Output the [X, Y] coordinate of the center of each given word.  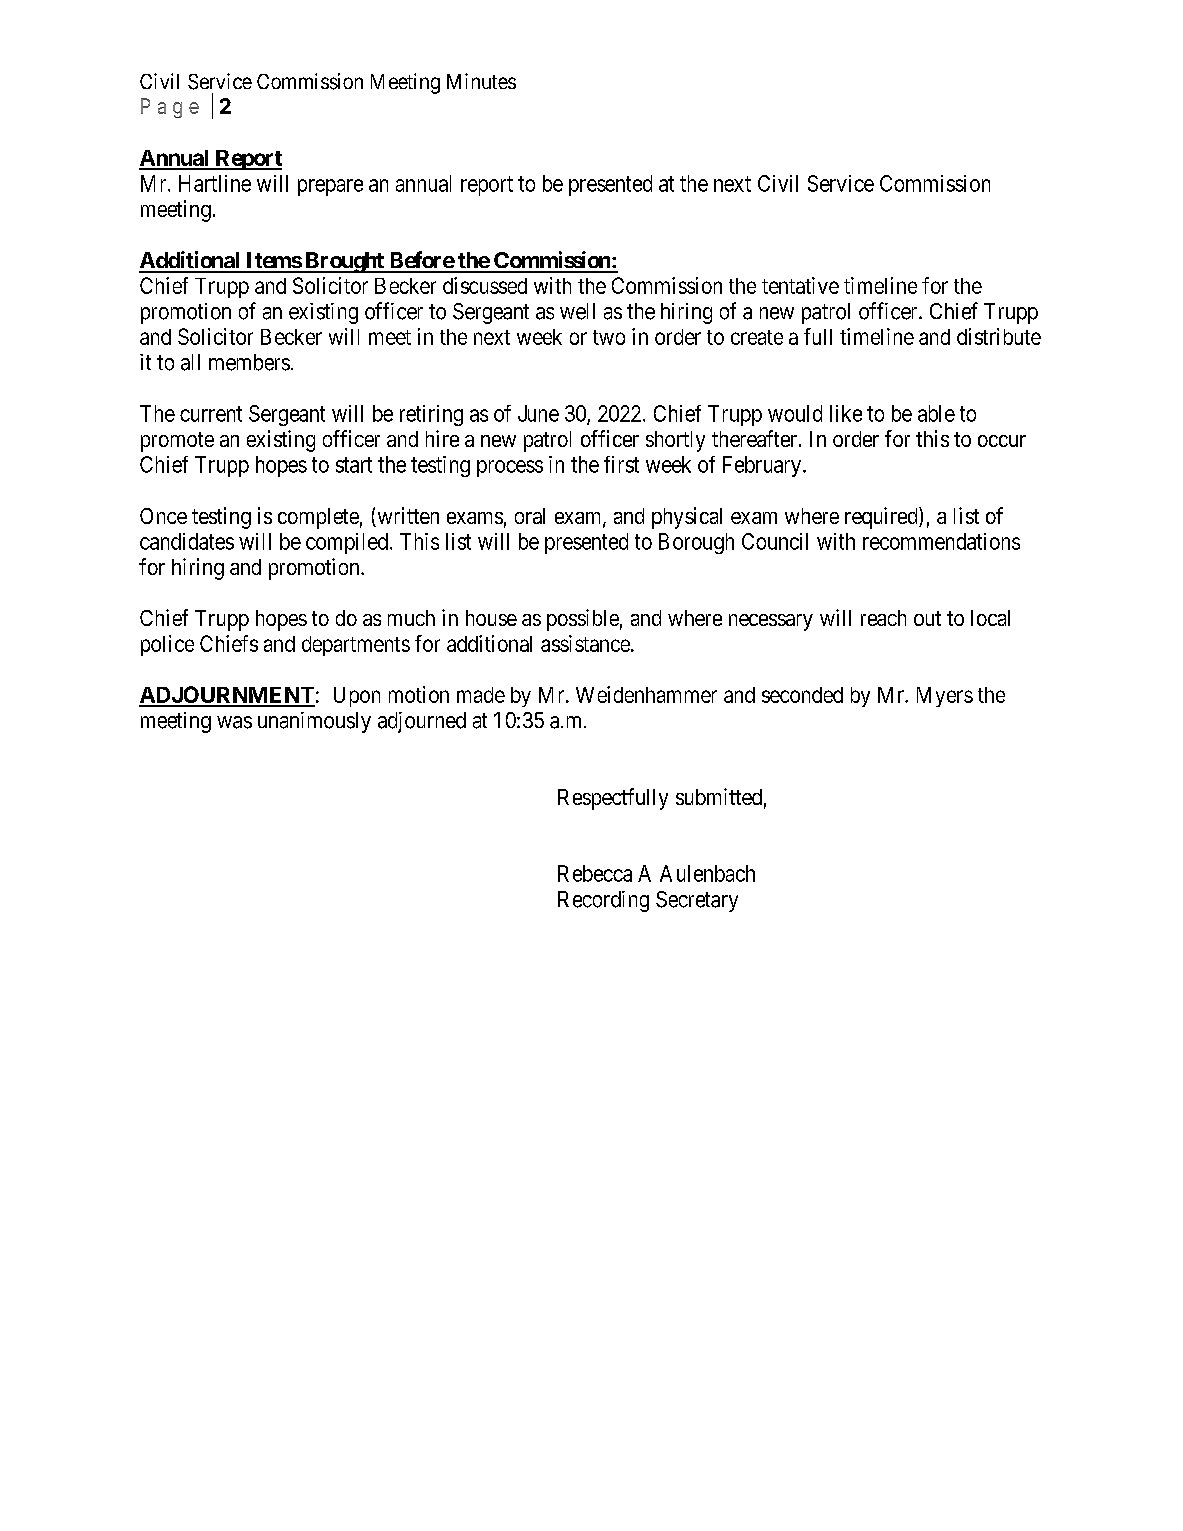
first [621, 464]
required [882, 518]
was [234, 722]
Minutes [481, 81]
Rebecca [595, 873]
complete [318, 518]
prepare [330, 187]
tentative [800, 285]
